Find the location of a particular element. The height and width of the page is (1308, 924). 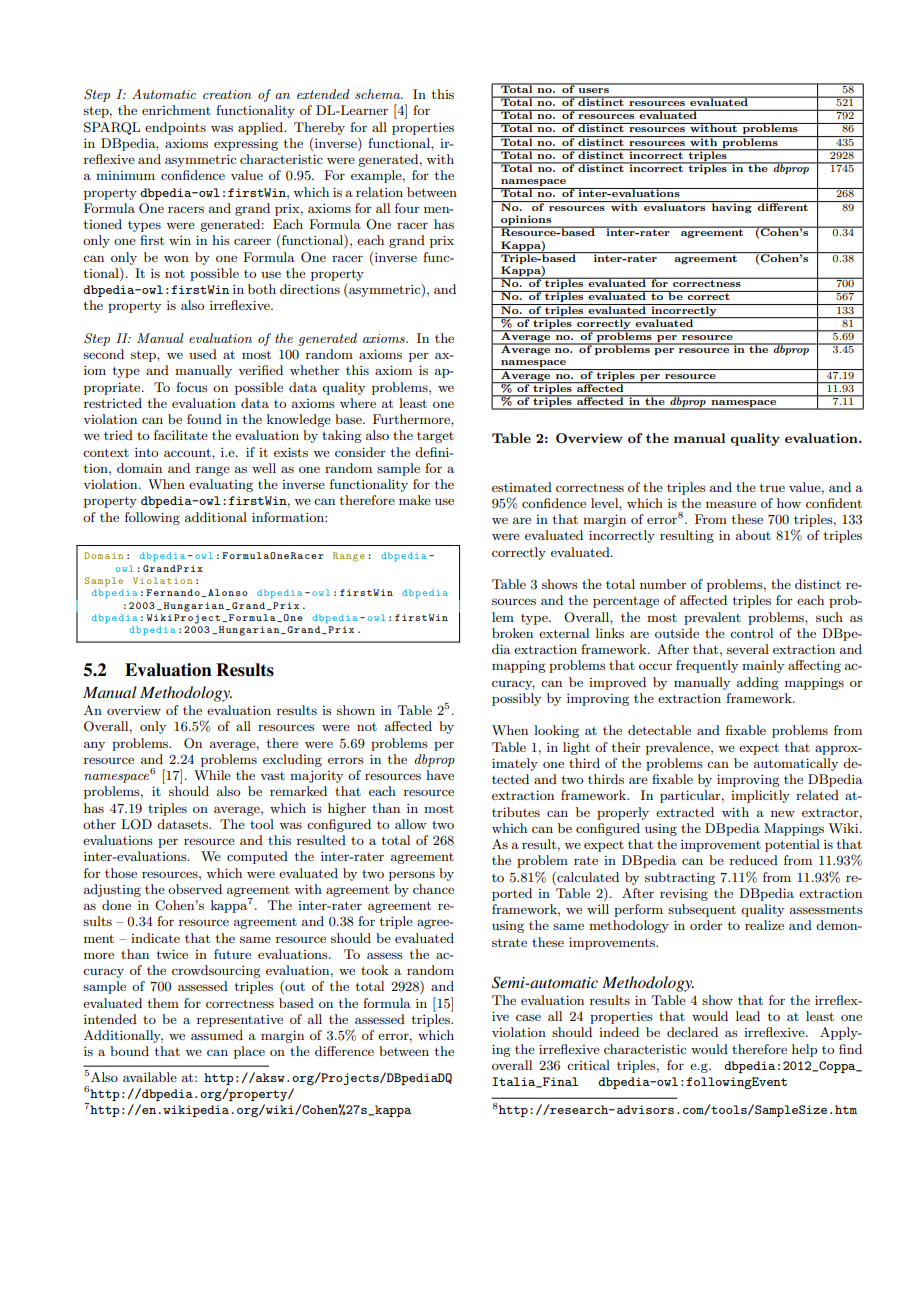

target is located at coordinates (435, 437).
